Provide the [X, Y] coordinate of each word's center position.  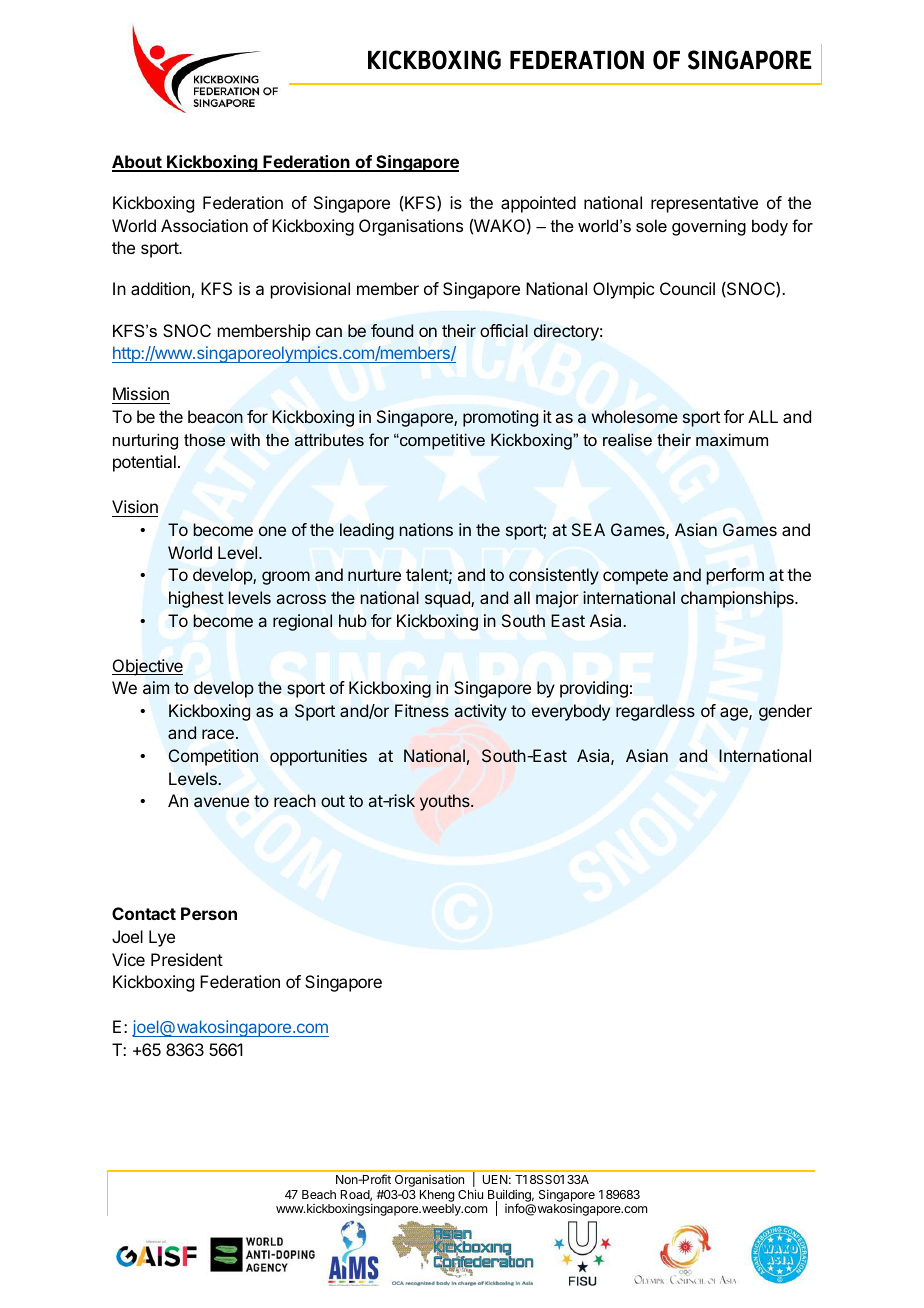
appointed [538, 204]
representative [704, 204]
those [204, 440]
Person [209, 913]
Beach [319, 1194]
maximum [732, 440]
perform [735, 576]
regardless [655, 712]
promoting [500, 418]
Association [204, 225]
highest [196, 599]
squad [448, 599]
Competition [213, 757]
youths [446, 802]
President [187, 959]
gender [785, 712]
